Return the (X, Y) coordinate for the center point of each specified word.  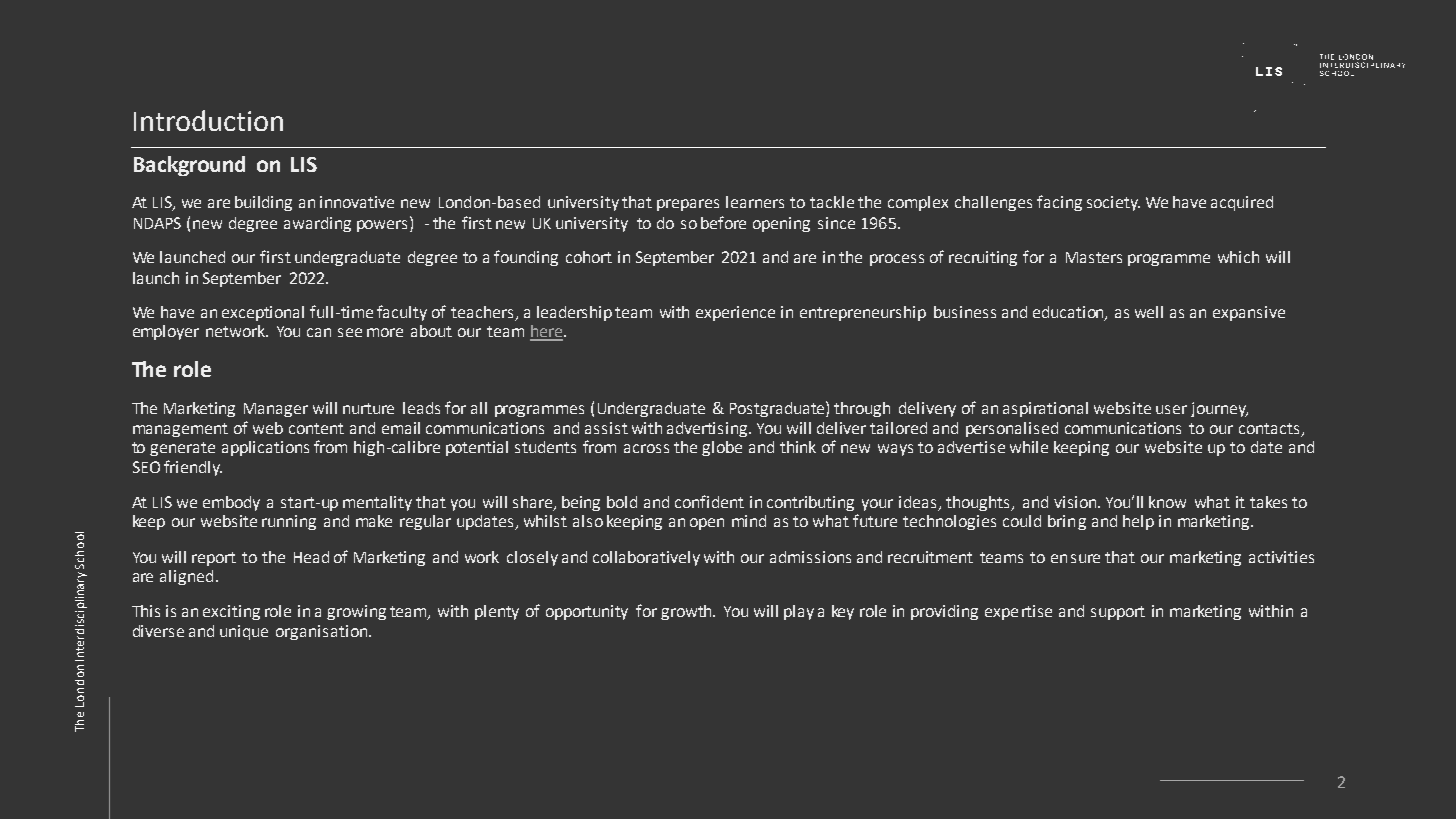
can (319, 332)
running (289, 522)
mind (749, 521)
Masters (1094, 257)
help (1138, 522)
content (316, 428)
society (1113, 203)
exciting (231, 612)
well (1149, 312)
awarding (317, 224)
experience (735, 313)
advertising (708, 429)
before (723, 222)
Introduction (208, 120)
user (1171, 409)
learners (755, 202)
